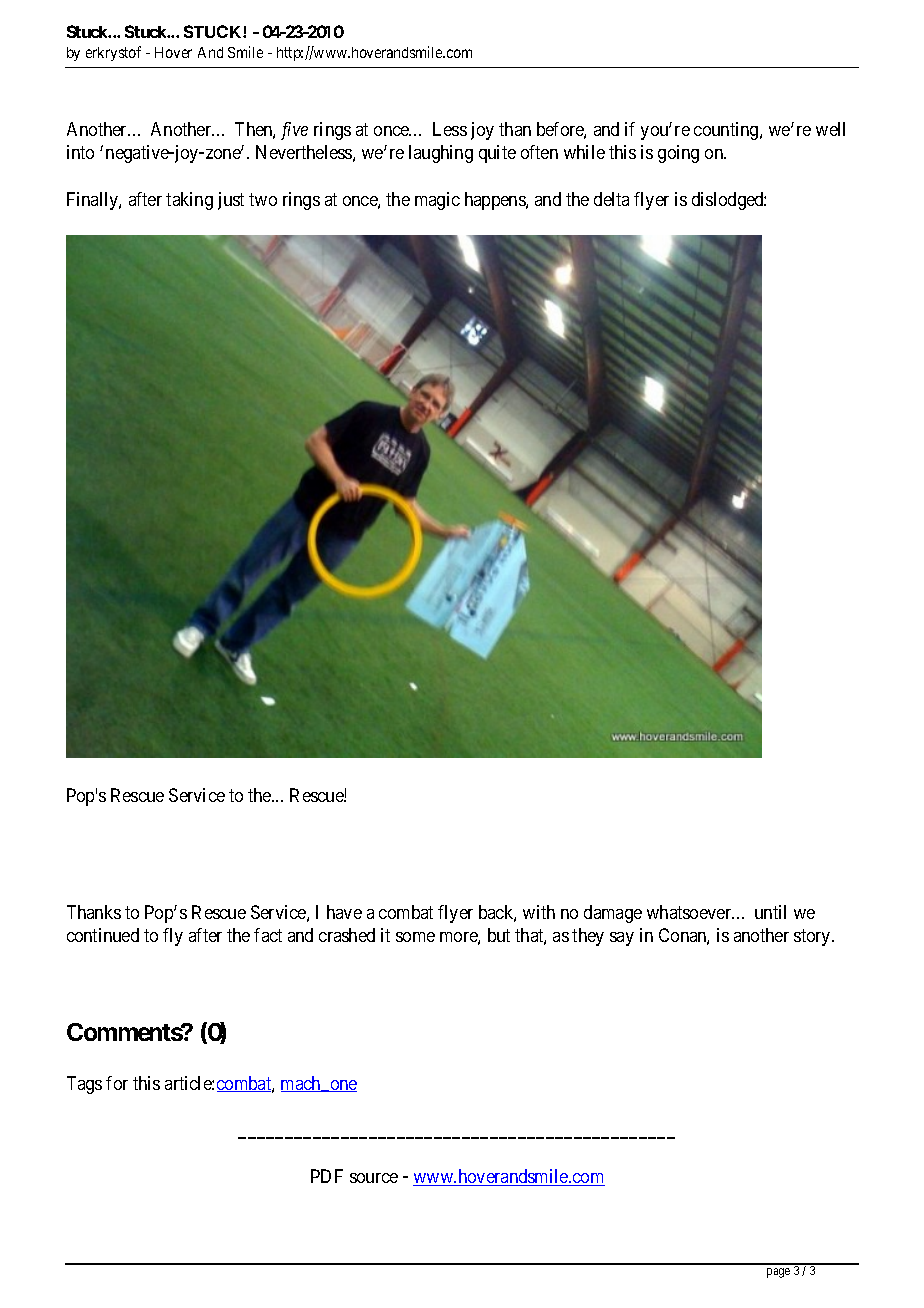 This document has height=1308, width=924. What do you see at coordinates (103, 935) in the document?
I see `continued` at bounding box center [103, 935].
